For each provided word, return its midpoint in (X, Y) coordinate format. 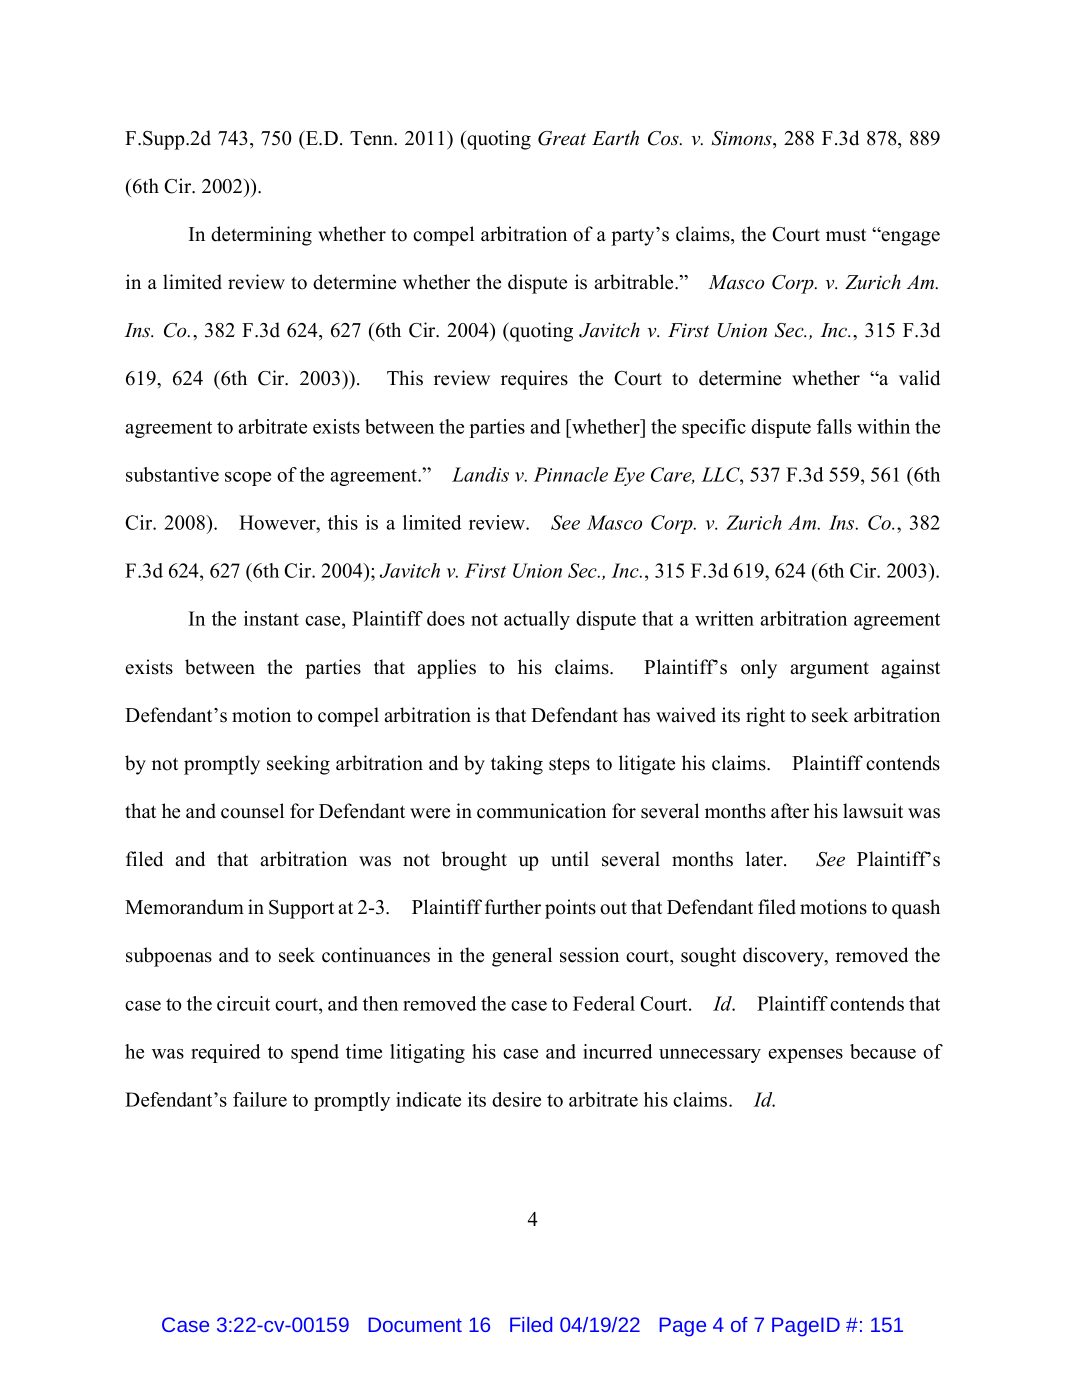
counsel (252, 811)
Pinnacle (571, 474)
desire (516, 1099)
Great (562, 138)
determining (261, 236)
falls (834, 426)
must (846, 235)
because (883, 1051)
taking (517, 765)
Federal (604, 1003)
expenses (806, 1056)
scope (248, 479)
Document (415, 1324)
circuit (243, 1003)
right (765, 717)
